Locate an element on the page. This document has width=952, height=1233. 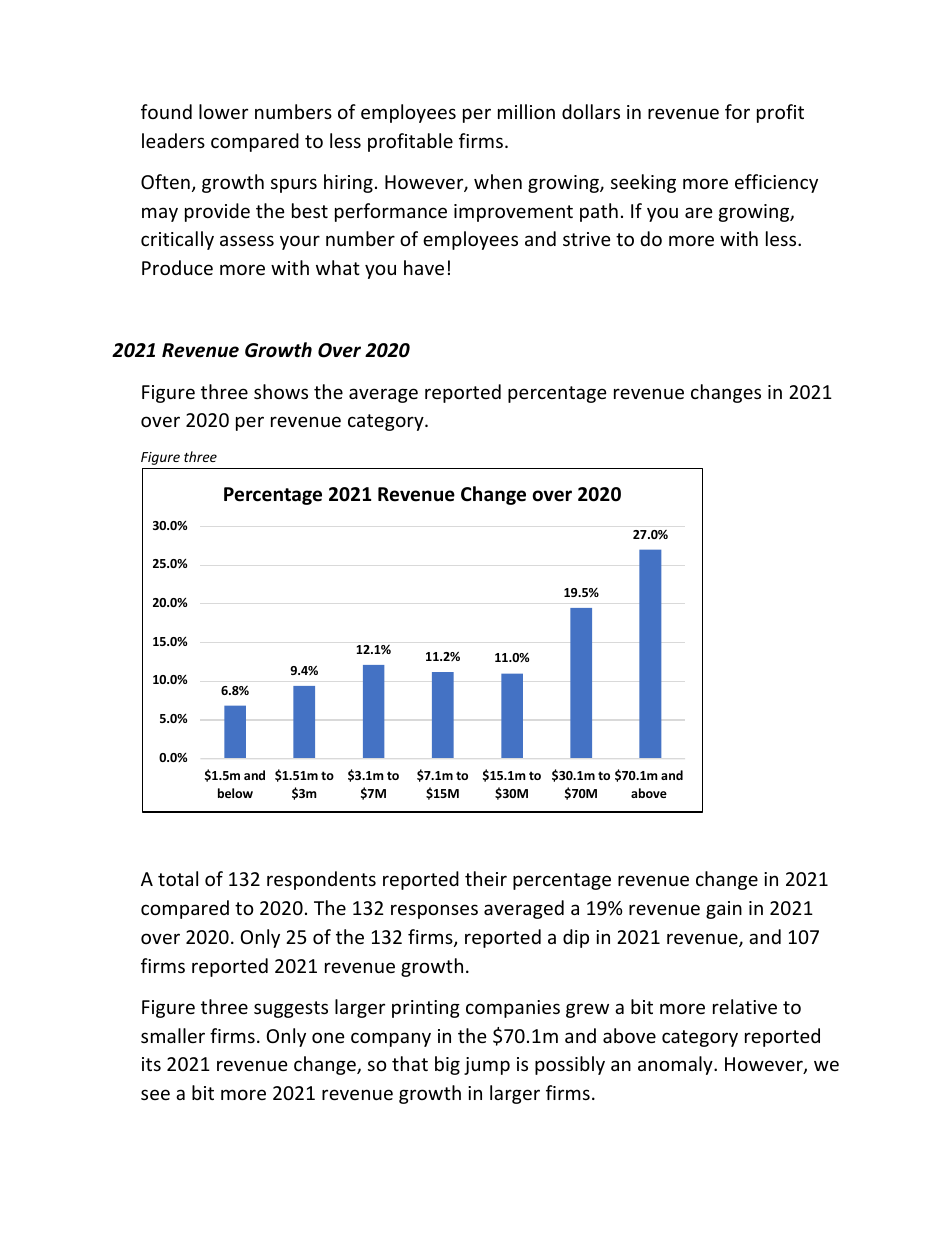
seeking is located at coordinates (643, 183).
